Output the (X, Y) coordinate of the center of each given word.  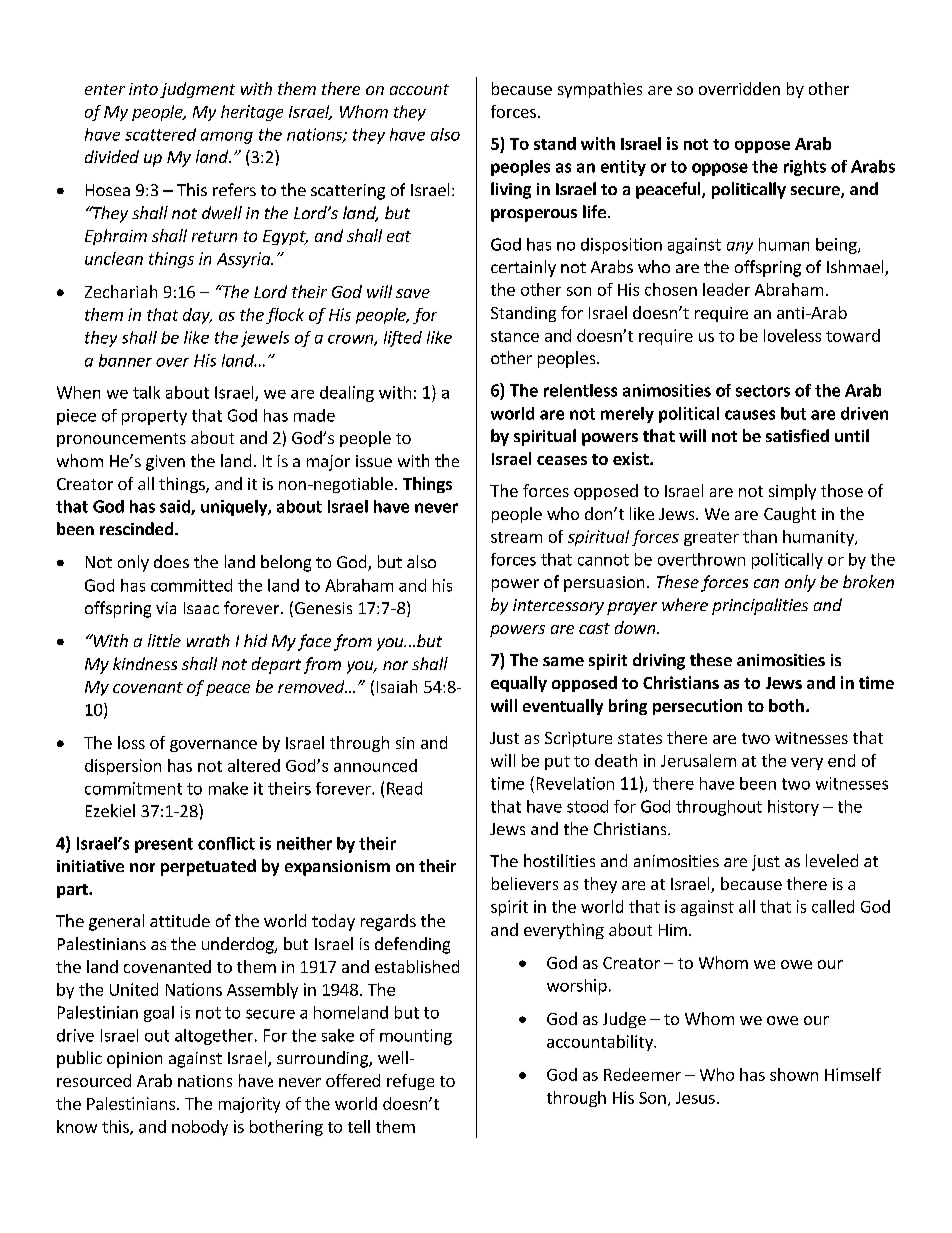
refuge (410, 1082)
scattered (160, 134)
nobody (200, 1128)
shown (794, 1074)
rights (805, 168)
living (511, 190)
